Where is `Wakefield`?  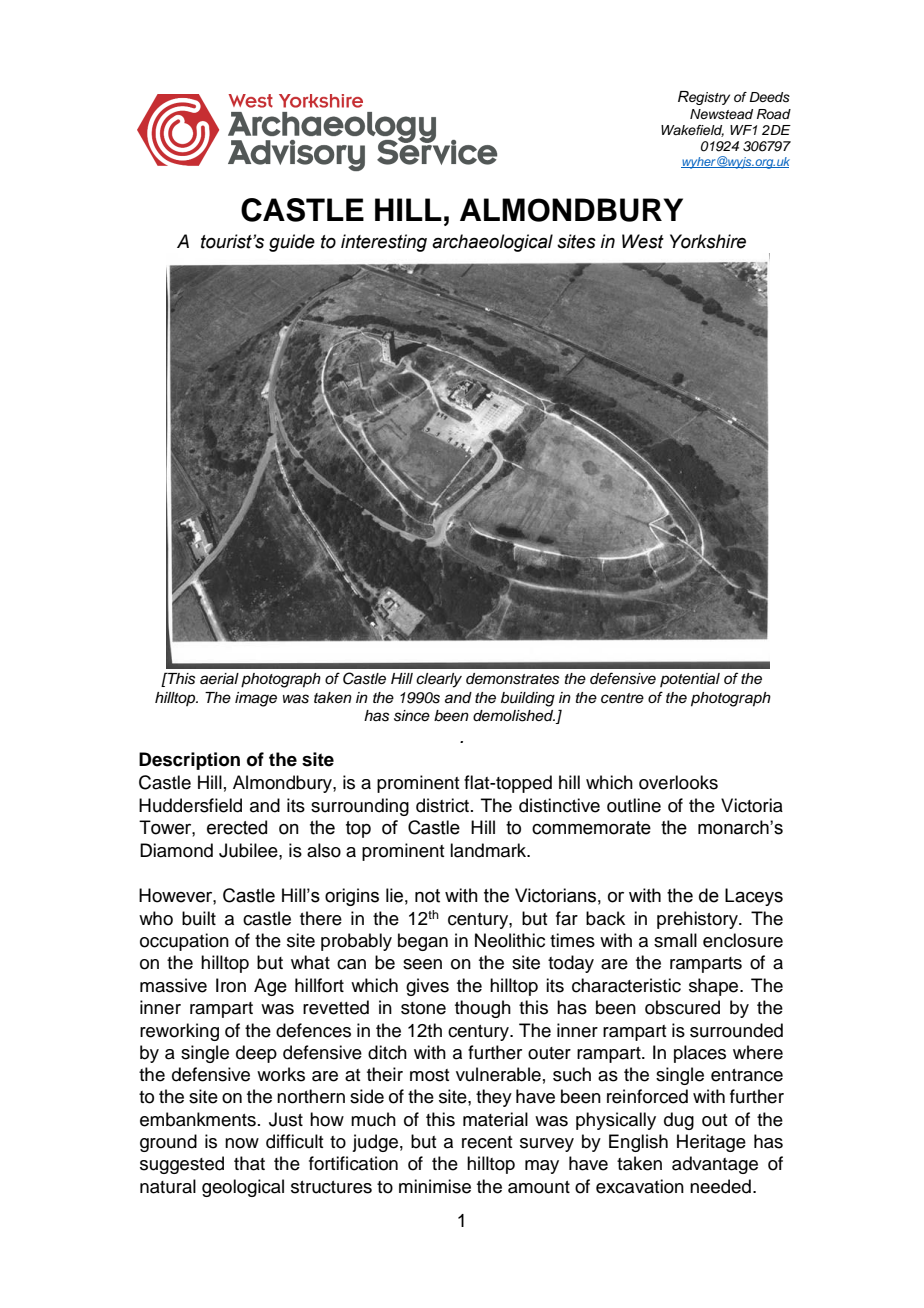
Wakefield is located at coordinates (692, 131).
